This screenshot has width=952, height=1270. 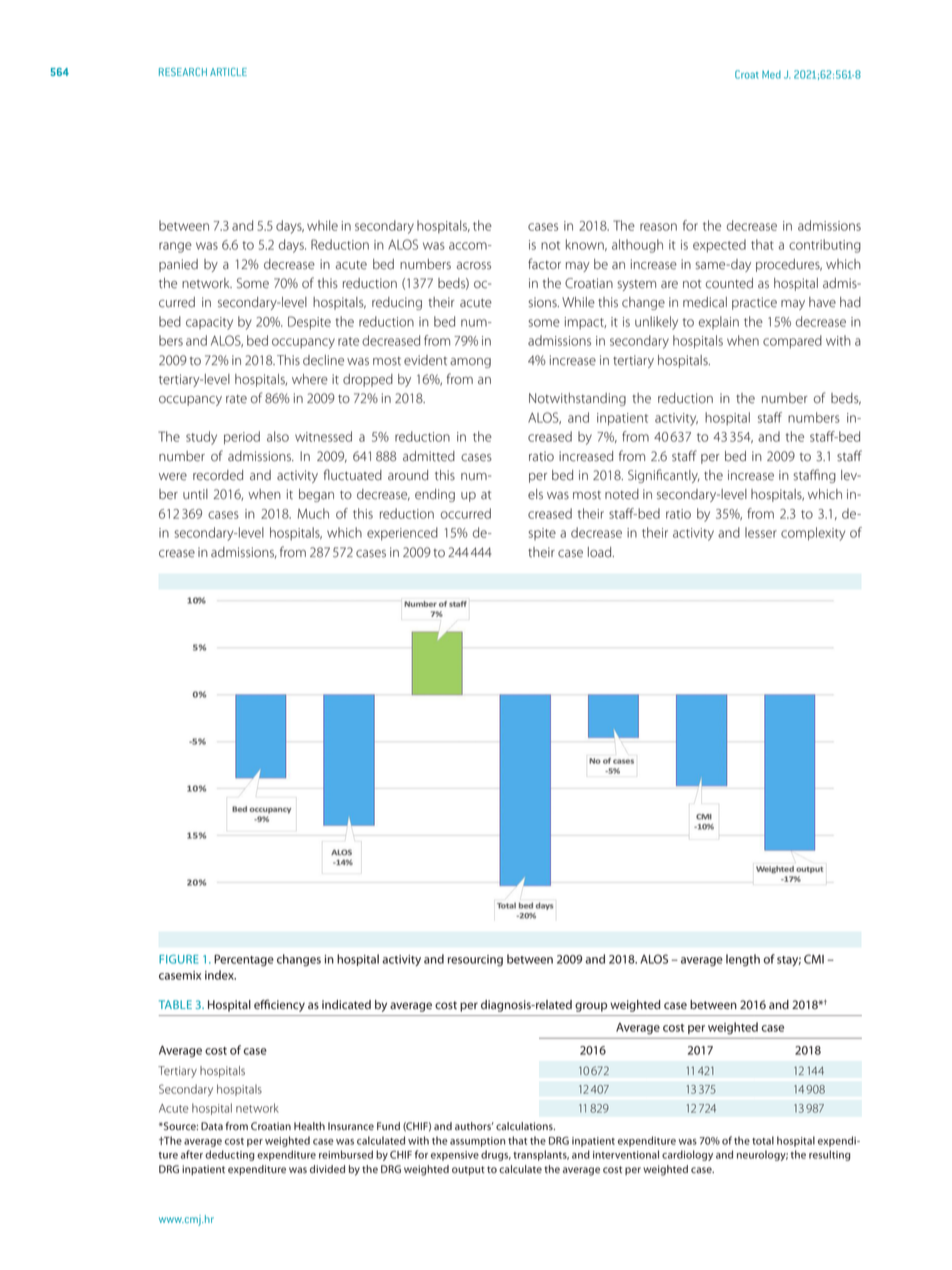 What do you see at coordinates (229, 1155) in the screenshot?
I see `deducting` at bounding box center [229, 1155].
